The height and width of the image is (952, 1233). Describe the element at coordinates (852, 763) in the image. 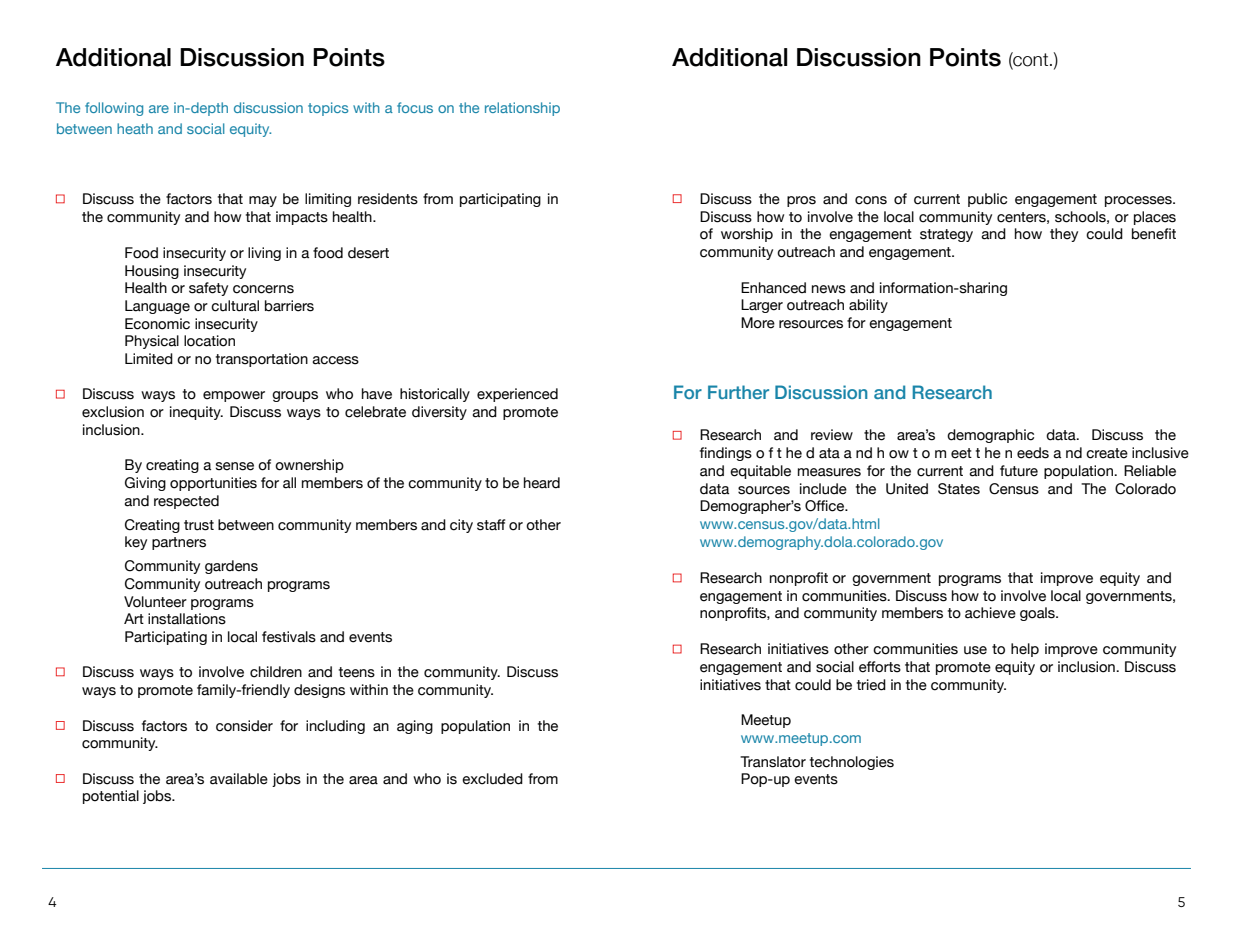

I see `technologies` at that location.
